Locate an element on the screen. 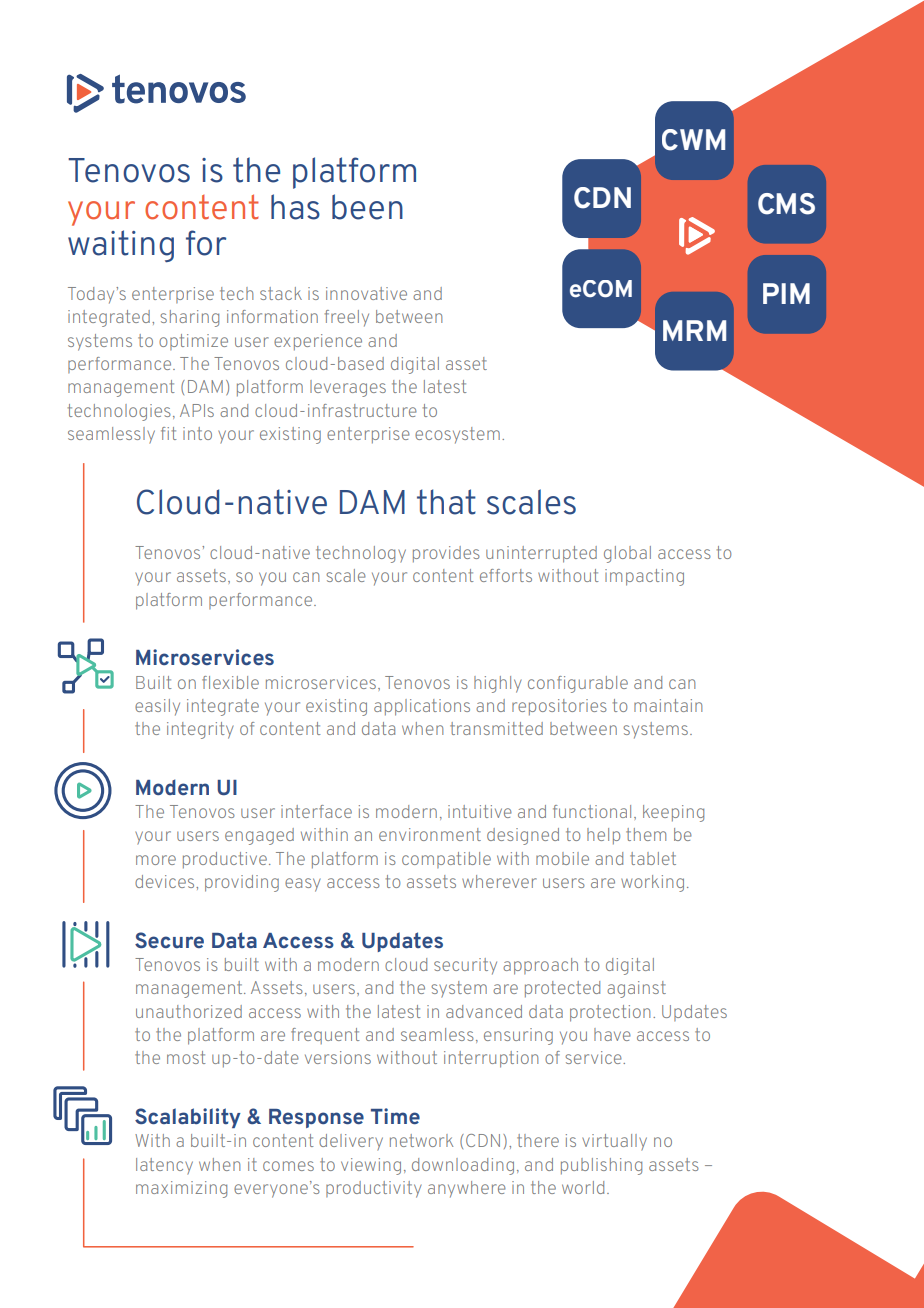  integrity is located at coordinates (200, 730).
